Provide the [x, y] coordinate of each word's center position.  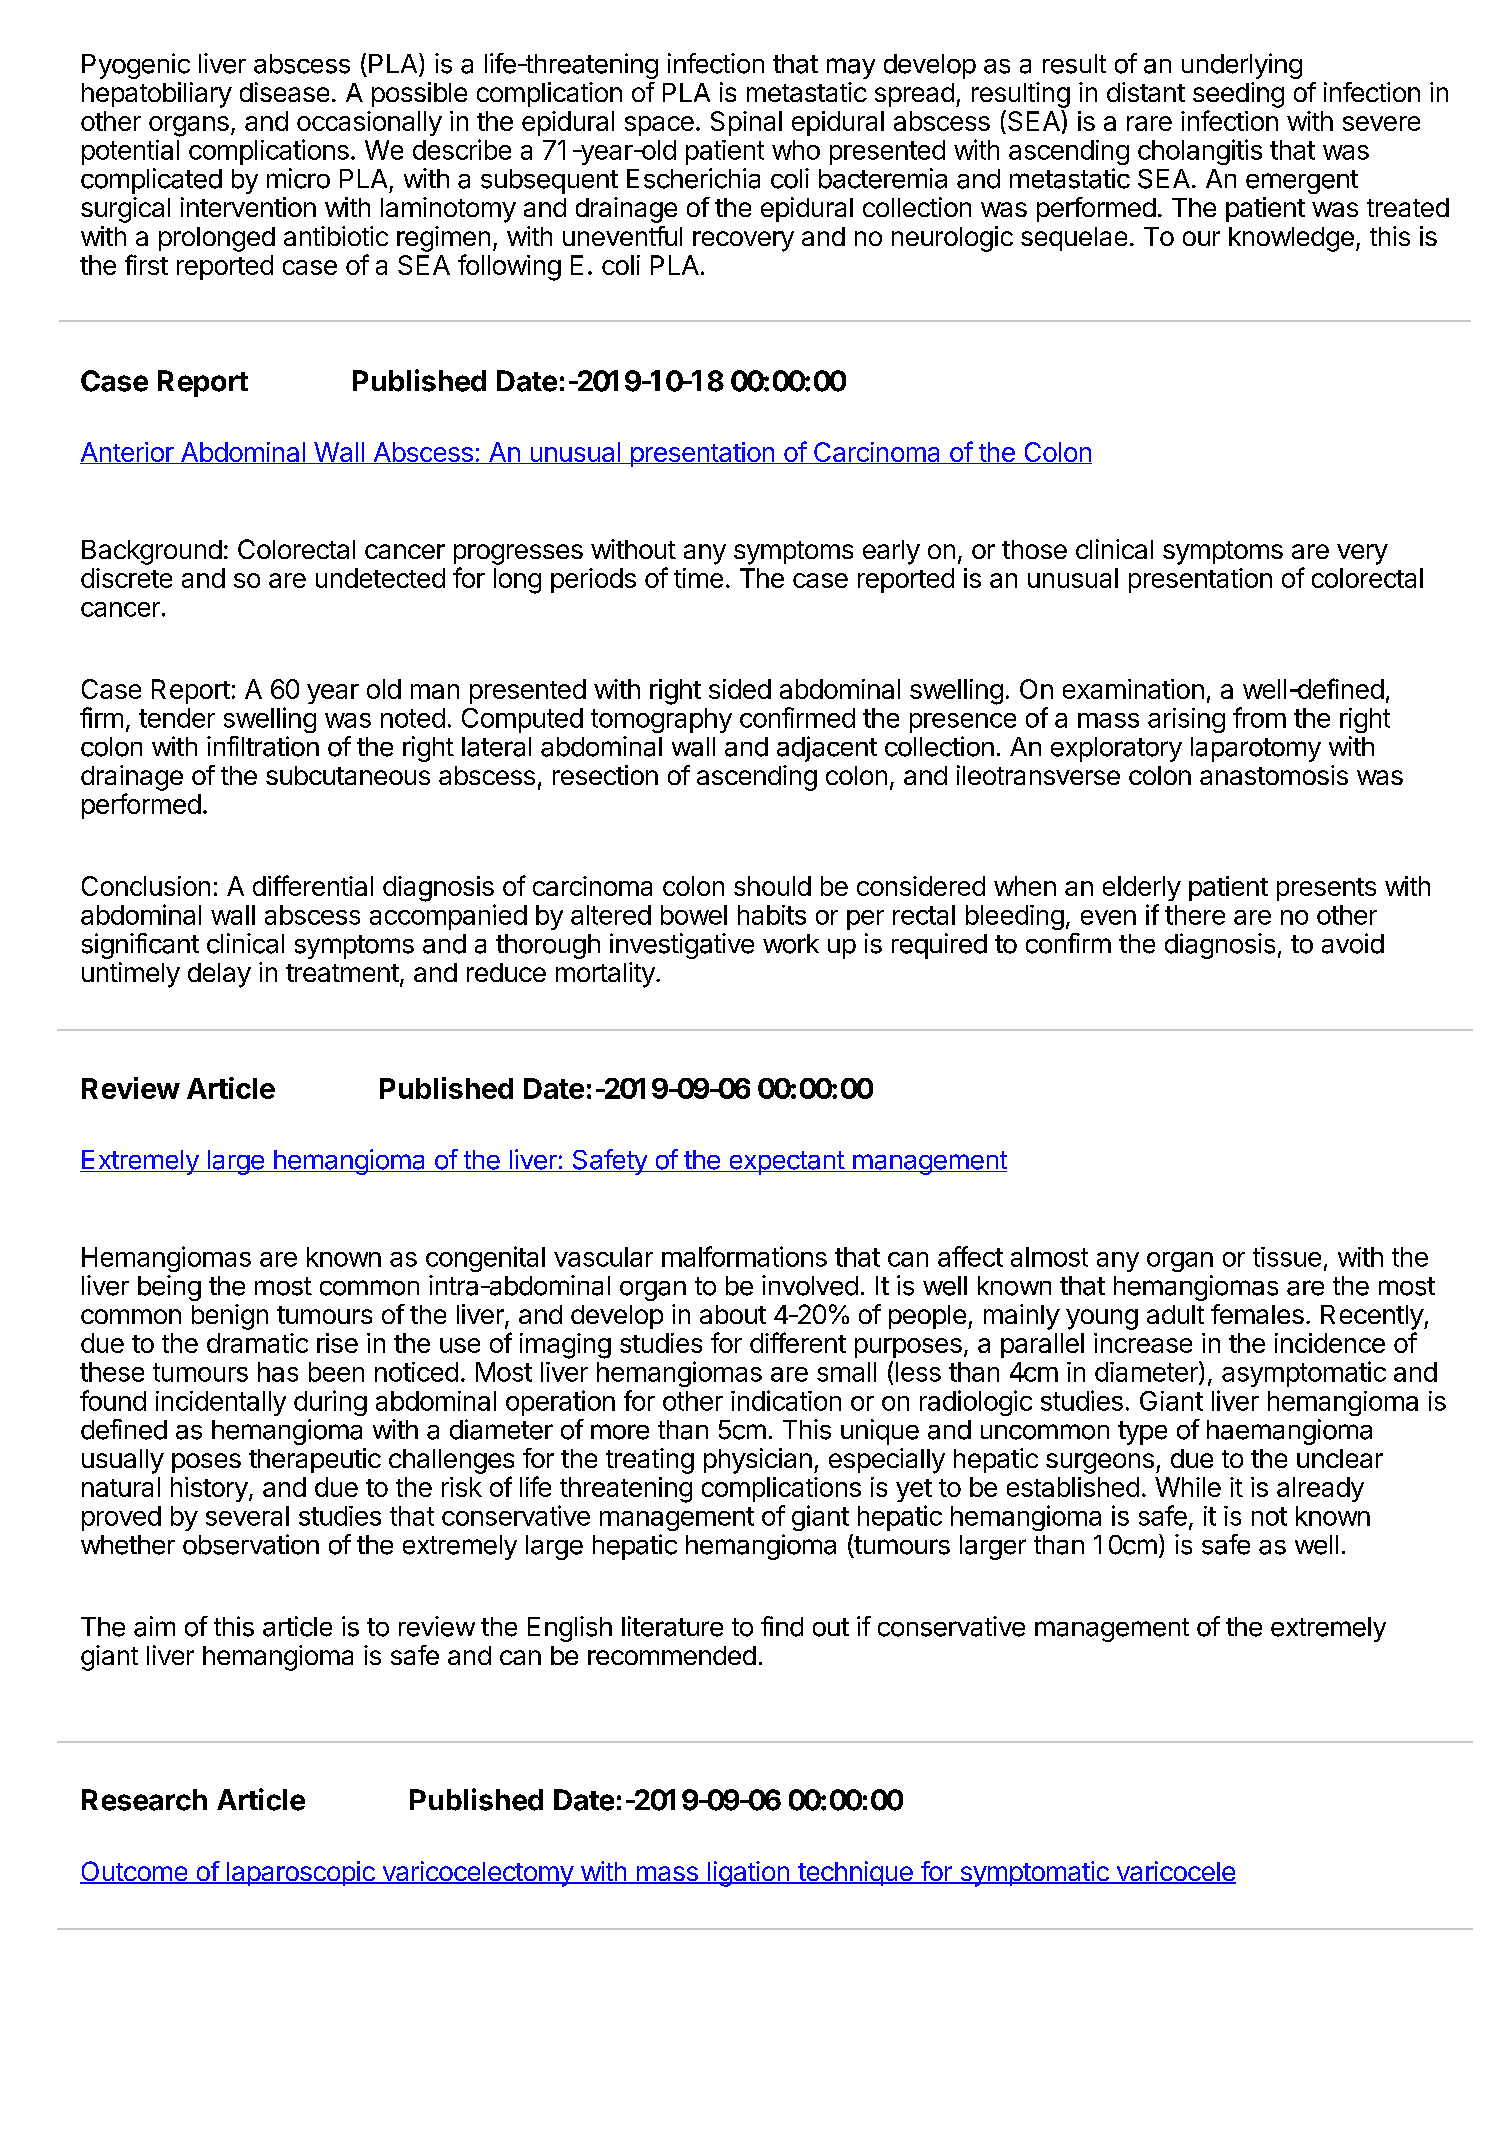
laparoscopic [300, 1873]
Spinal [746, 123]
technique [855, 1873]
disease [284, 92]
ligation [748, 1874]
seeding [1238, 95]
